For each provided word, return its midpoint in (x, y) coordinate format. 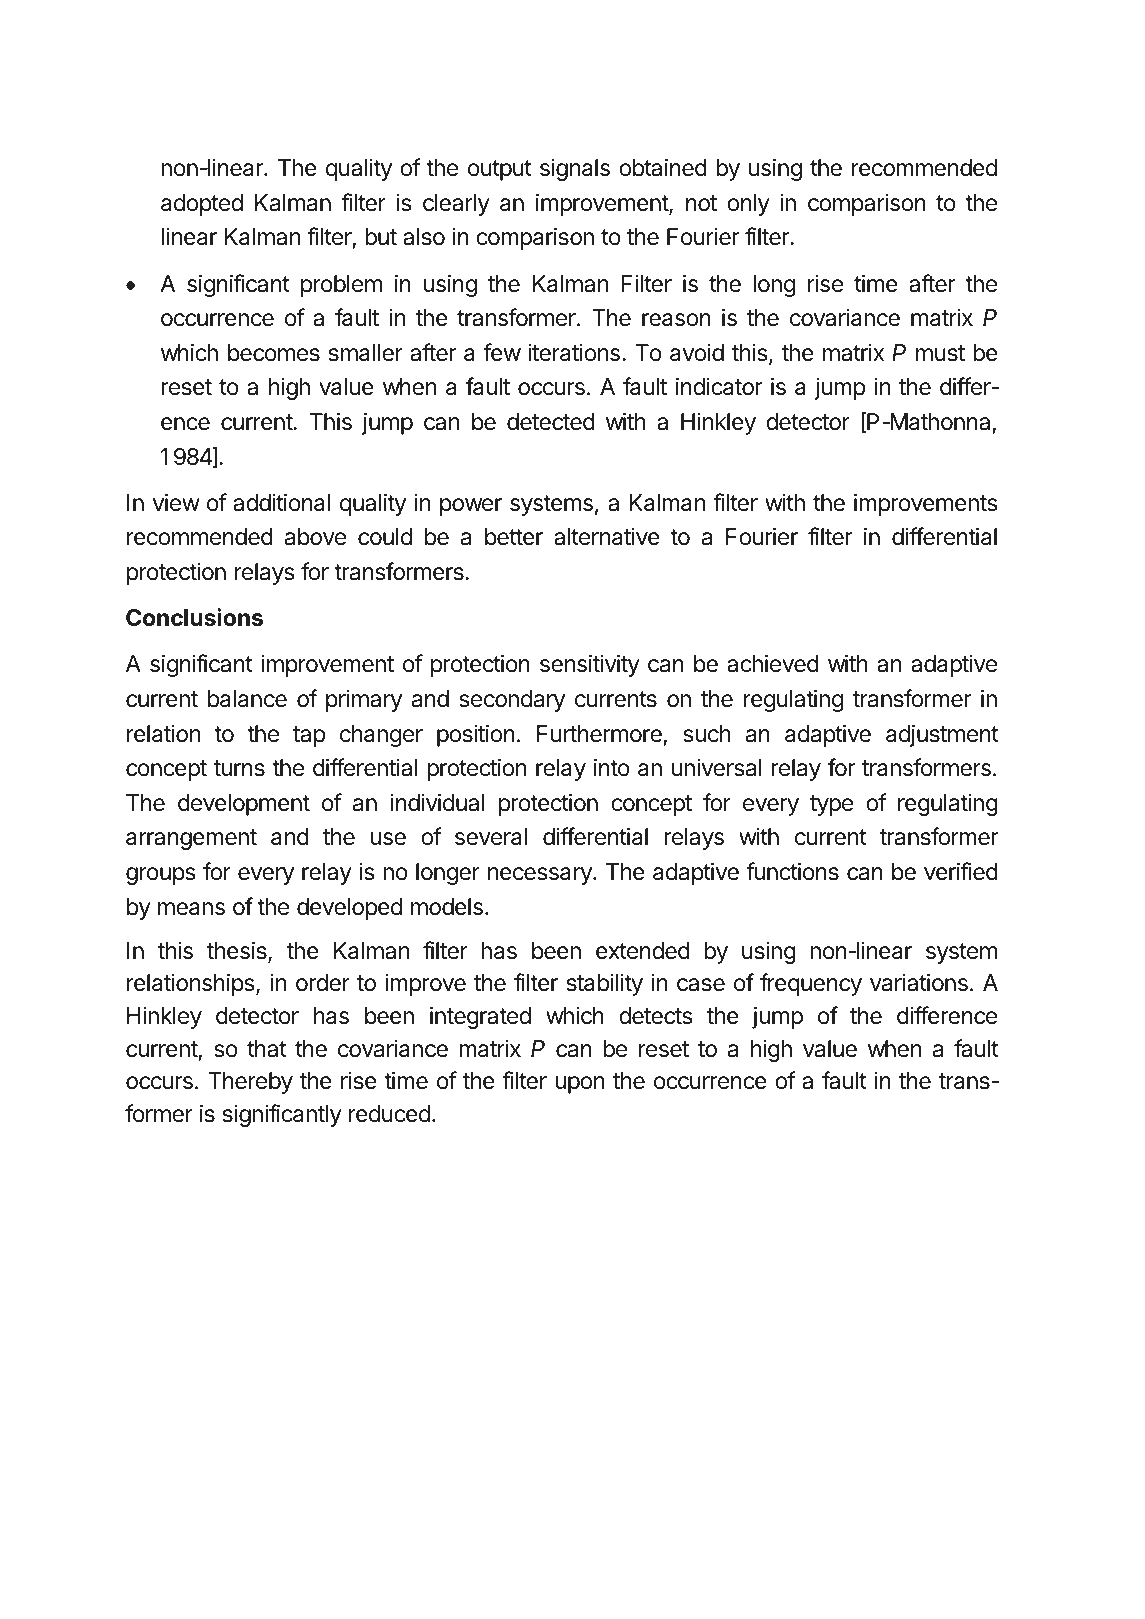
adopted (202, 205)
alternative (607, 537)
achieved (773, 663)
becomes (274, 353)
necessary (541, 876)
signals (575, 170)
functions (792, 871)
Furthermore (599, 734)
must (940, 353)
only (748, 205)
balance (247, 699)
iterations (574, 352)
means (191, 909)
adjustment (942, 735)
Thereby (250, 1083)
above (315, 537)
